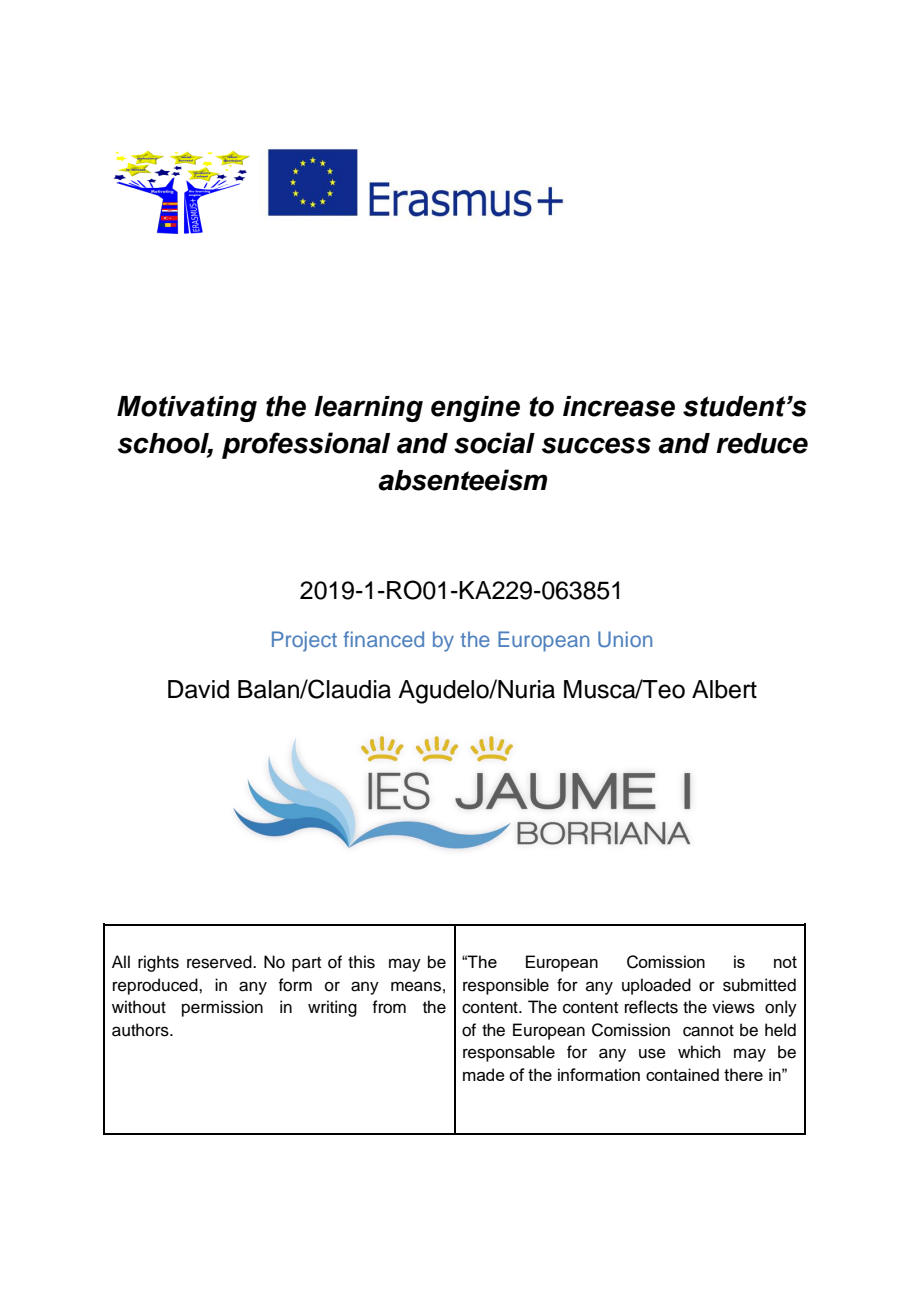 This screenshot has width=924, height=1307. Describe the element at coordinates (304, 641) in the screenshot. I see `Project` at that location.
